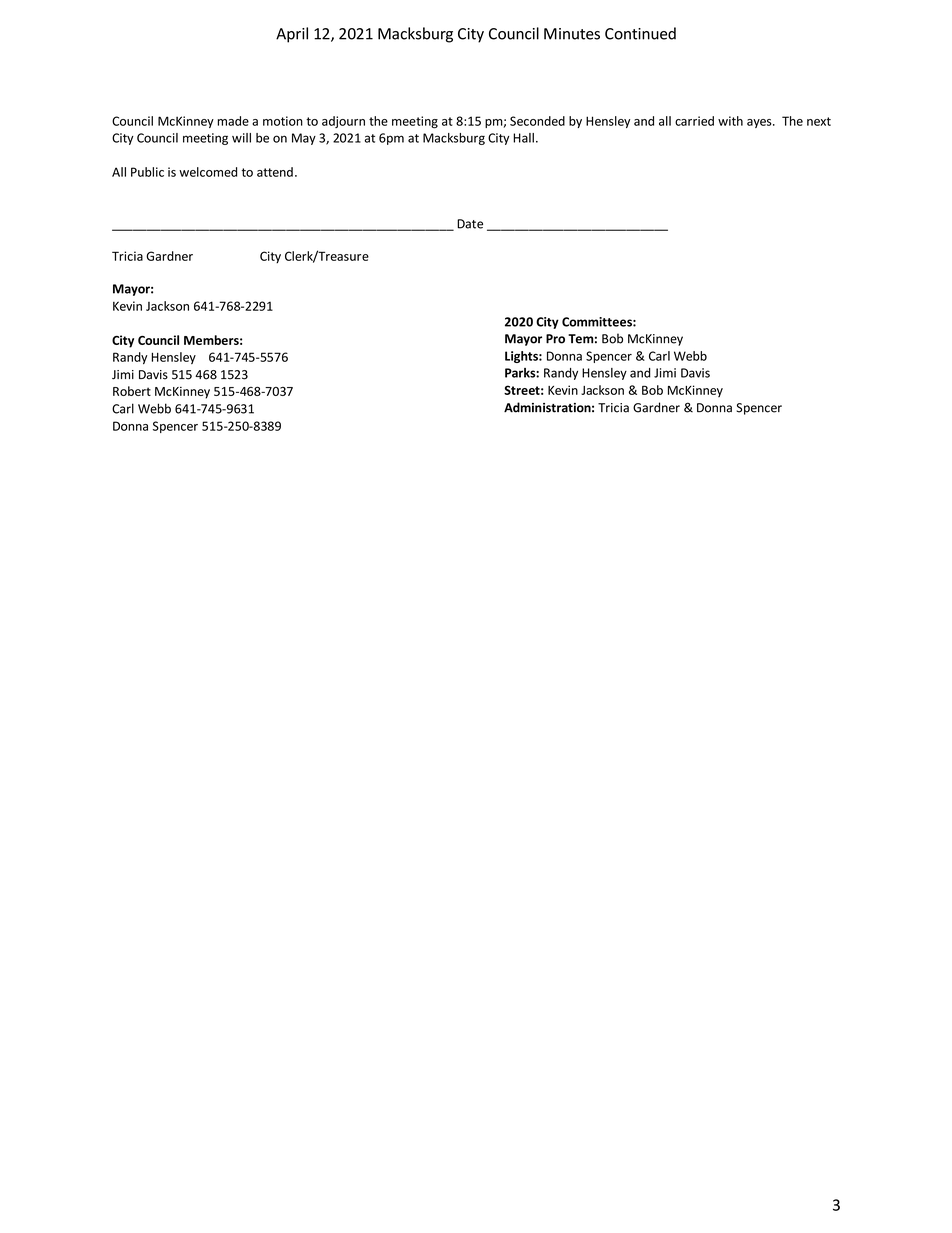 This document has width=952, height=1233. Describe the element at coordinates (208, 172) in the document. I see `welcomed` at that location.
